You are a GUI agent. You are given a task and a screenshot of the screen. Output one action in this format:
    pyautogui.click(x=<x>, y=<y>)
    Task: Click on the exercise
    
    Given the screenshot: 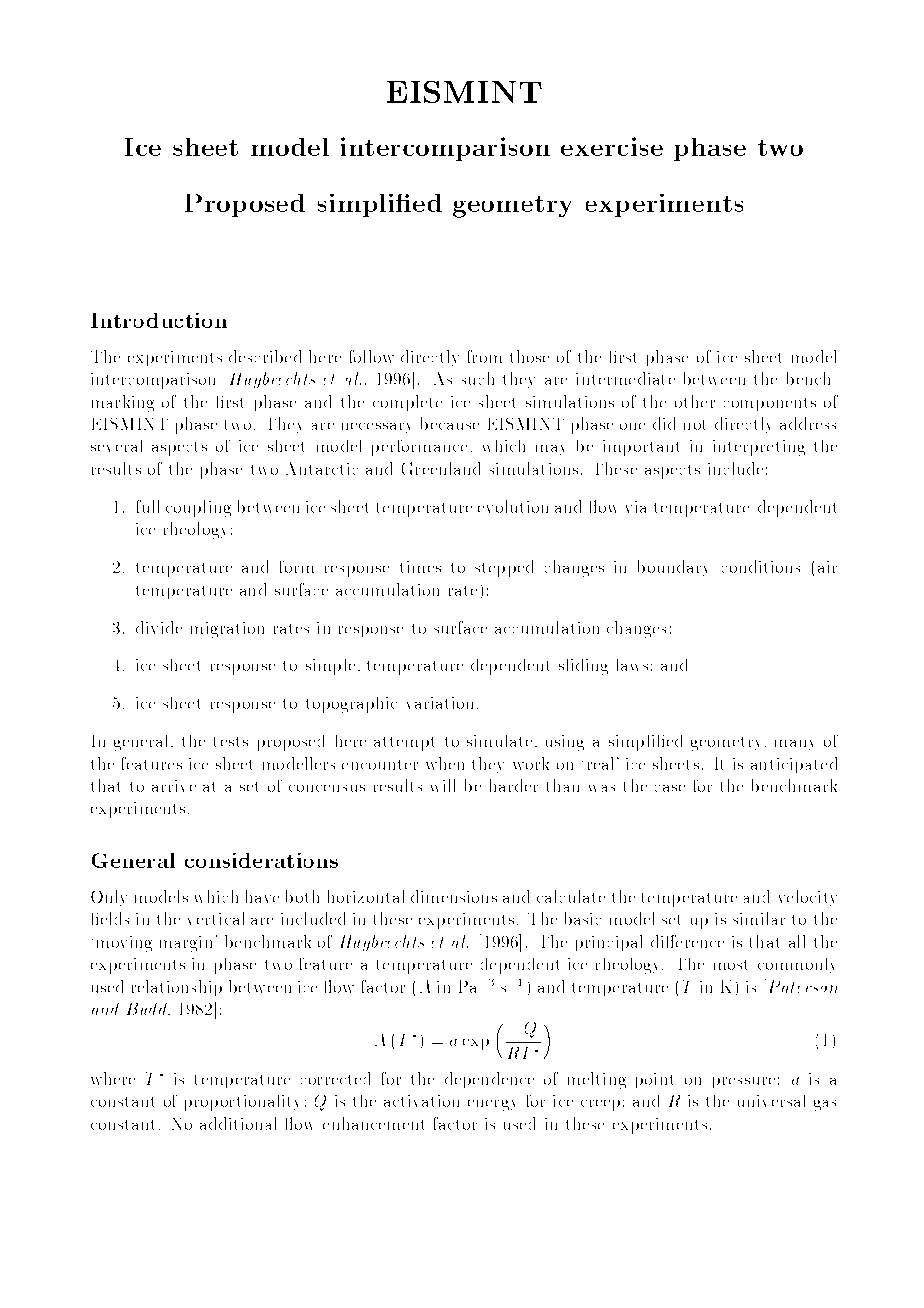 What is the action you would take?
    pyautogui.click(x=612, y=146)
